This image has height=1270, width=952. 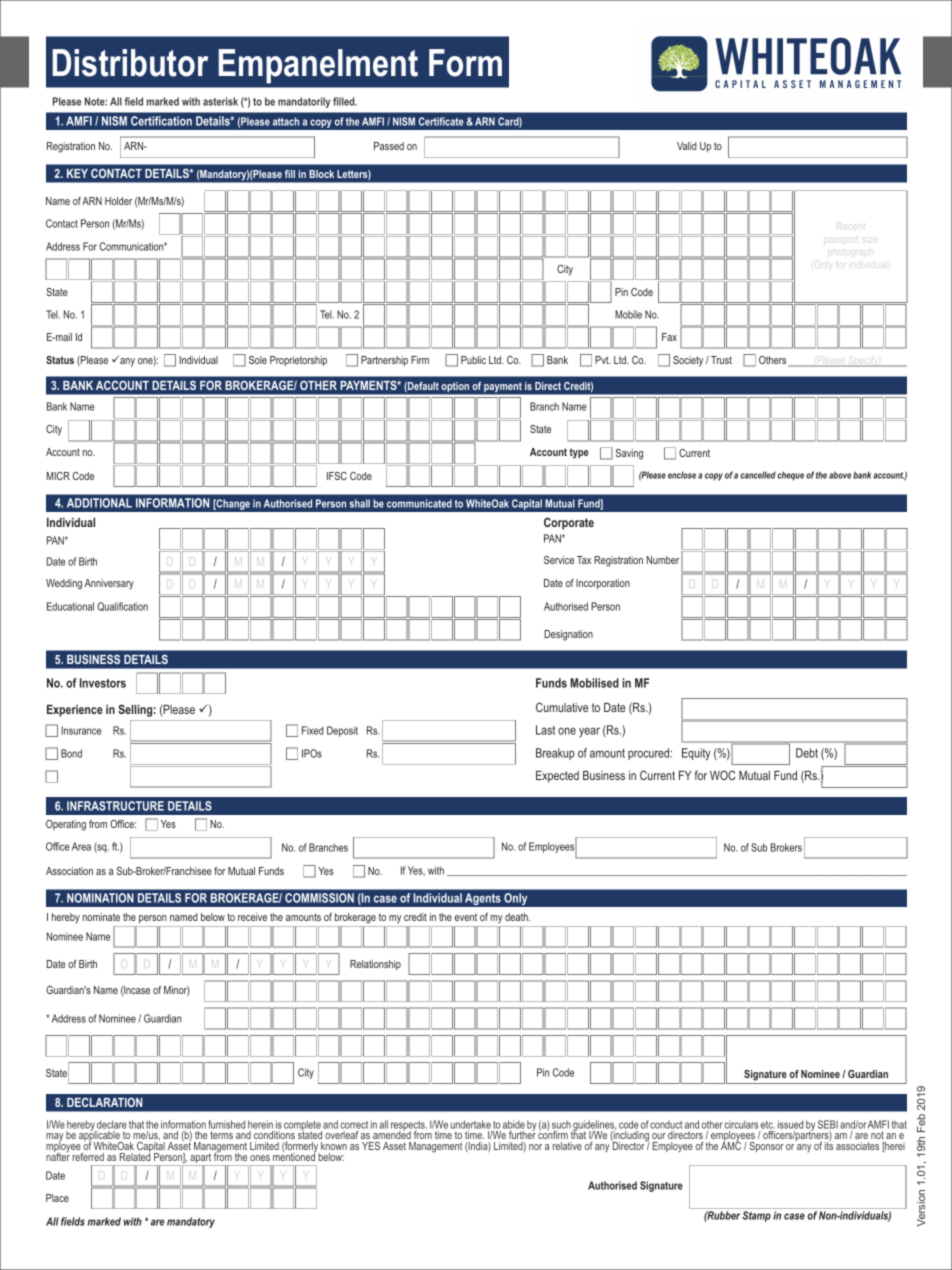 What do you see at coordinates (756, 1216) in the image?
I see `Stamp` at bounding box center [756, 1216].
